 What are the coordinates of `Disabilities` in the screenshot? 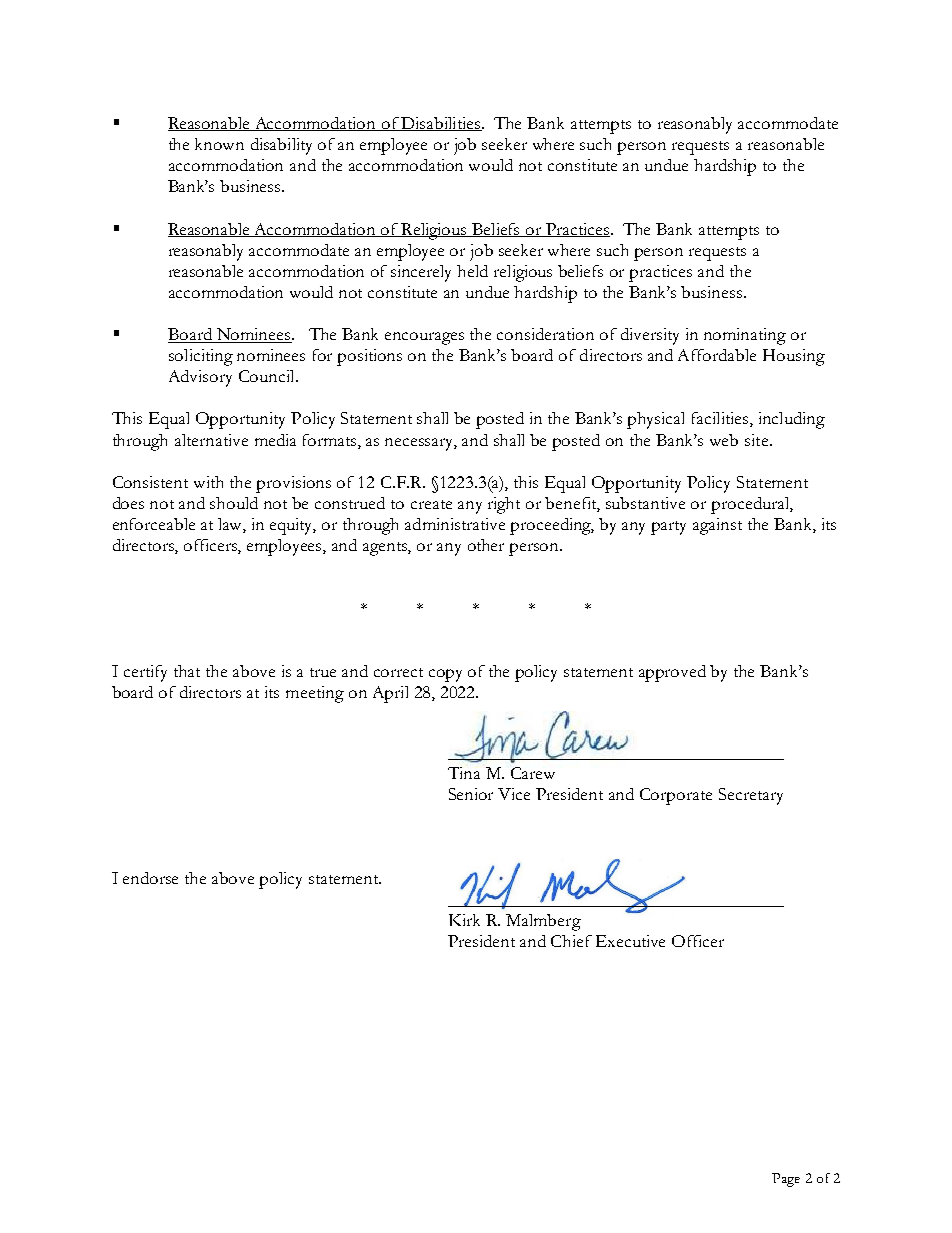 It's located at (441, 124).
